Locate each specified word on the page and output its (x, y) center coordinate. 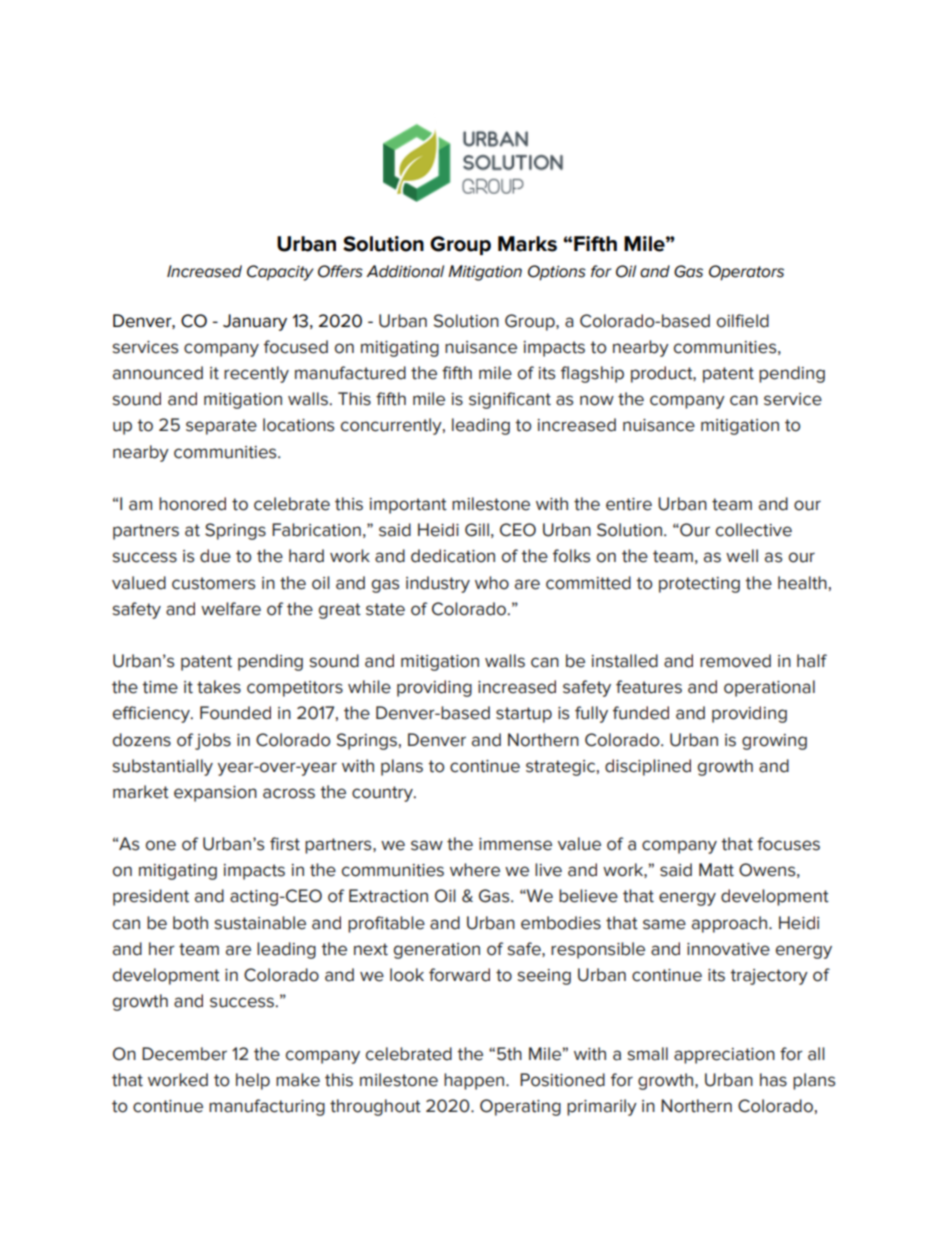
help (253, 1081)
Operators (746, 273)
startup (524, 715)
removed (735, 661)
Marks (527, 244)
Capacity (280, 273)
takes (219, 687)
